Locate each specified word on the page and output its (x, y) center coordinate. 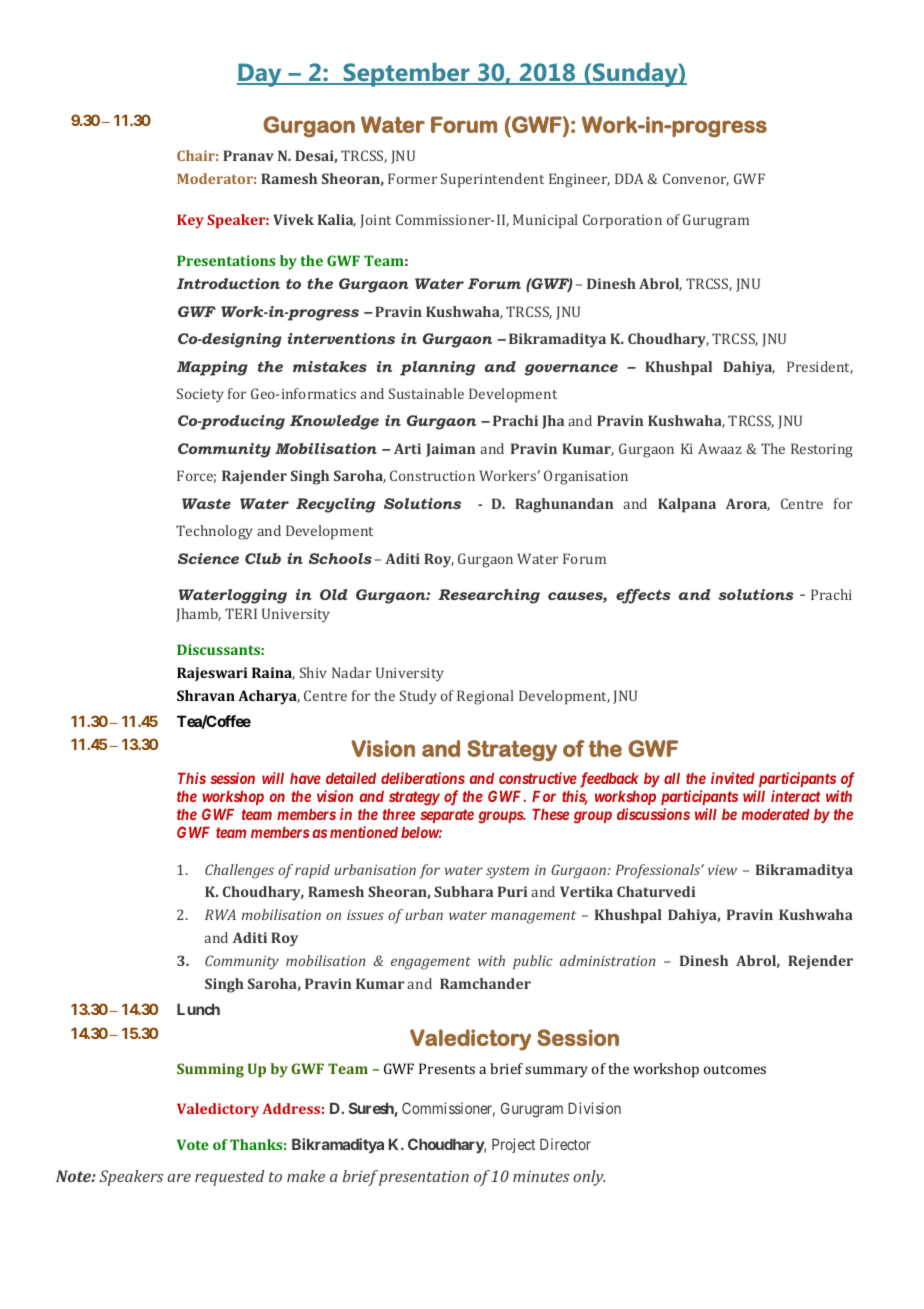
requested (230, 1178)
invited (733, 778)
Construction (432, 475)
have (305, 778)
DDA (629, 178)
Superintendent (492, 180)
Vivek (293, 219)
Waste (206, 503)
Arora (748, 504)
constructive (538, 778)
